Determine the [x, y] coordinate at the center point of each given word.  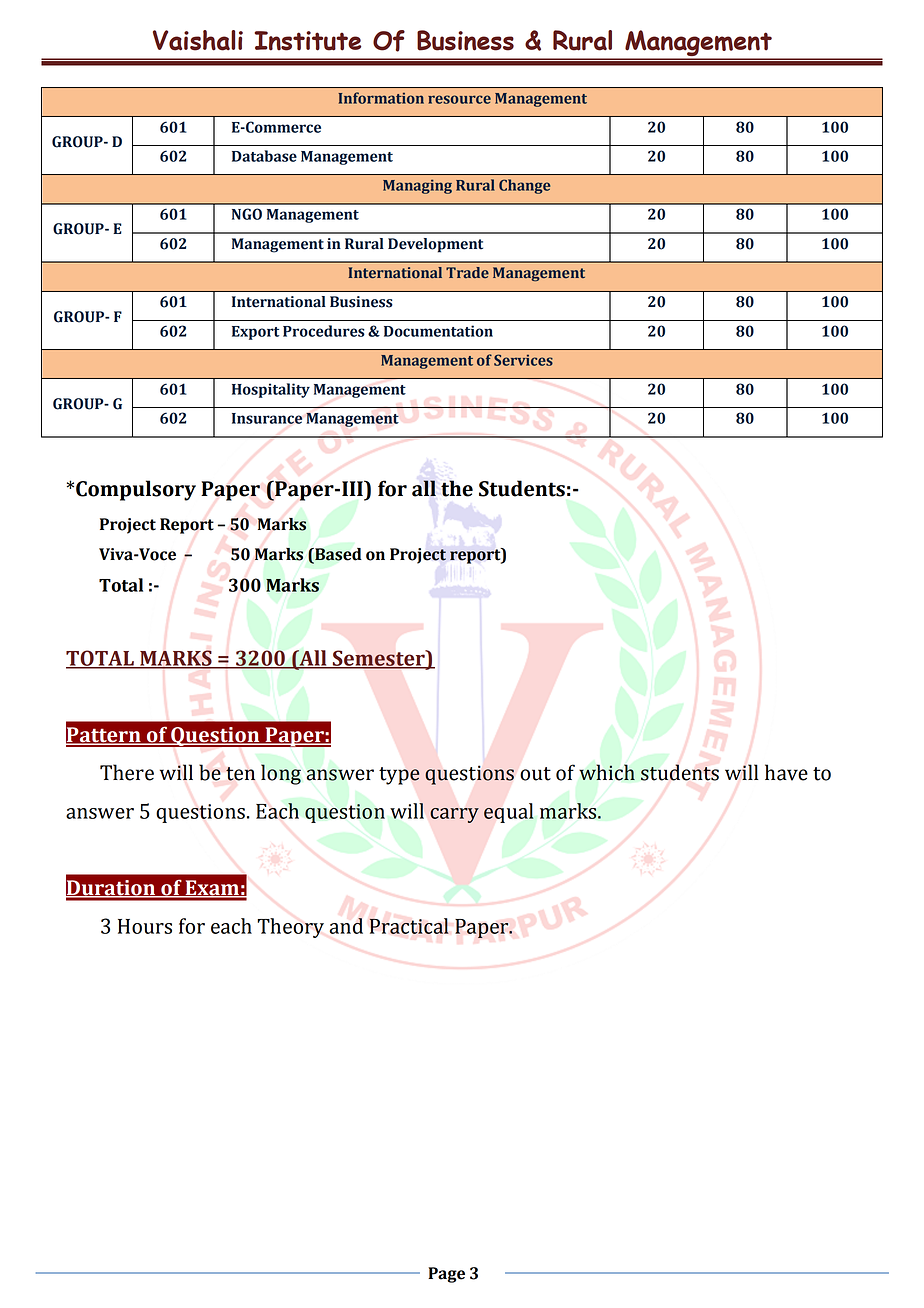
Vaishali [198, 40]
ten [240, 774]
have [786, 772]
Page [446, 1275]
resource [459, 99]
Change [524, 186]
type [399, 776]
